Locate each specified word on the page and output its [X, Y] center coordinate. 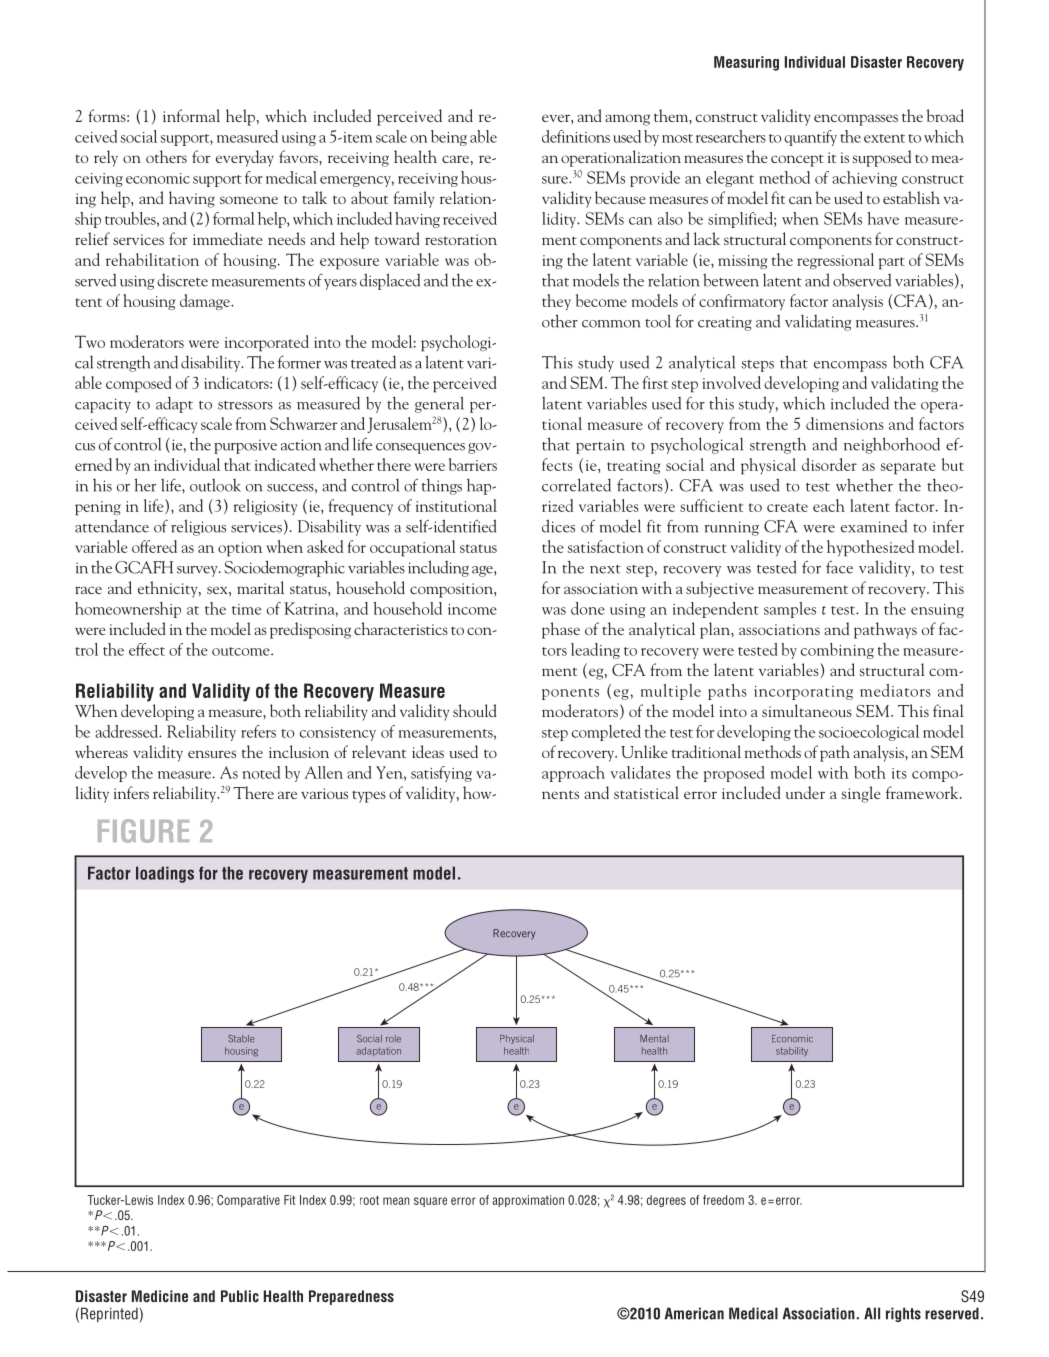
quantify [810, 138]
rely [106, 158]
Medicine [160, 1296]
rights [903, 1314]
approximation [528, 1201]
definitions [576, 136]
